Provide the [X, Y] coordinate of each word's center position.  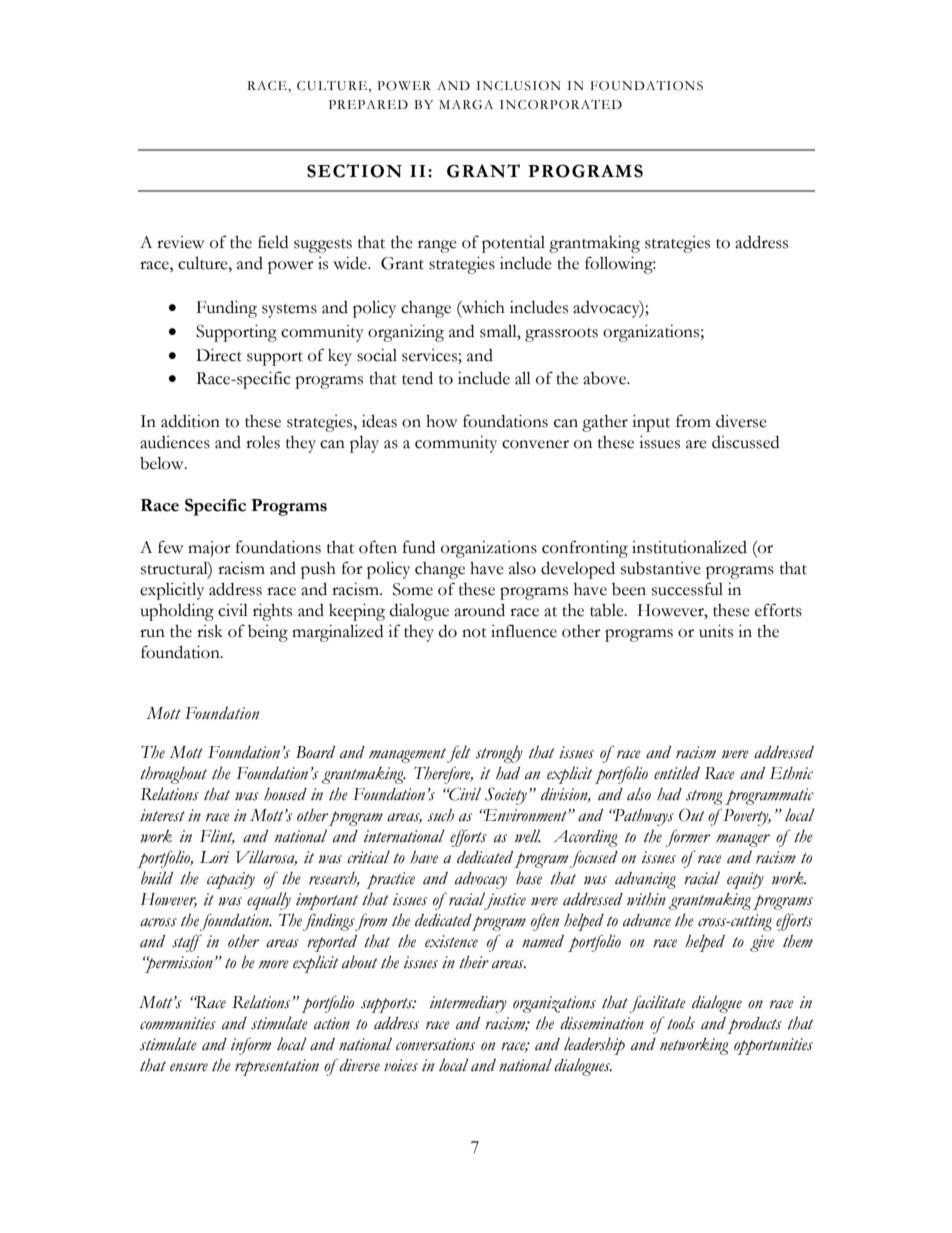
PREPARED [368, 104]
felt [459, 754]
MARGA [466, 105]
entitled [677, 773]
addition [190, 421]
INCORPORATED [561, 105]
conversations [435, 1044]
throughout [173, 775]
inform [251, 1046]
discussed [745, 442]
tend [417, 378]
